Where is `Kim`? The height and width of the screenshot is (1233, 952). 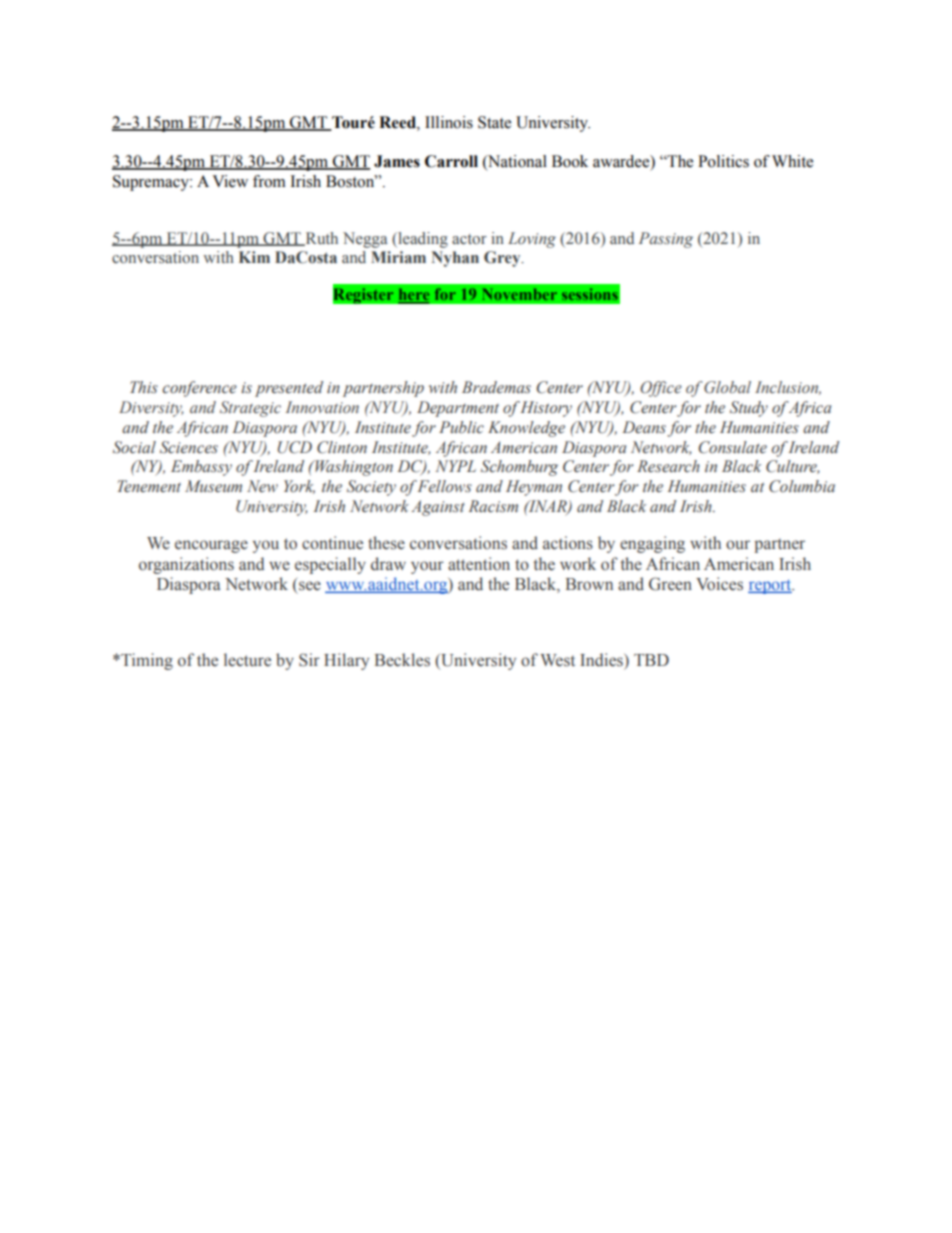
Kim is located at coordinates (254, 257).
